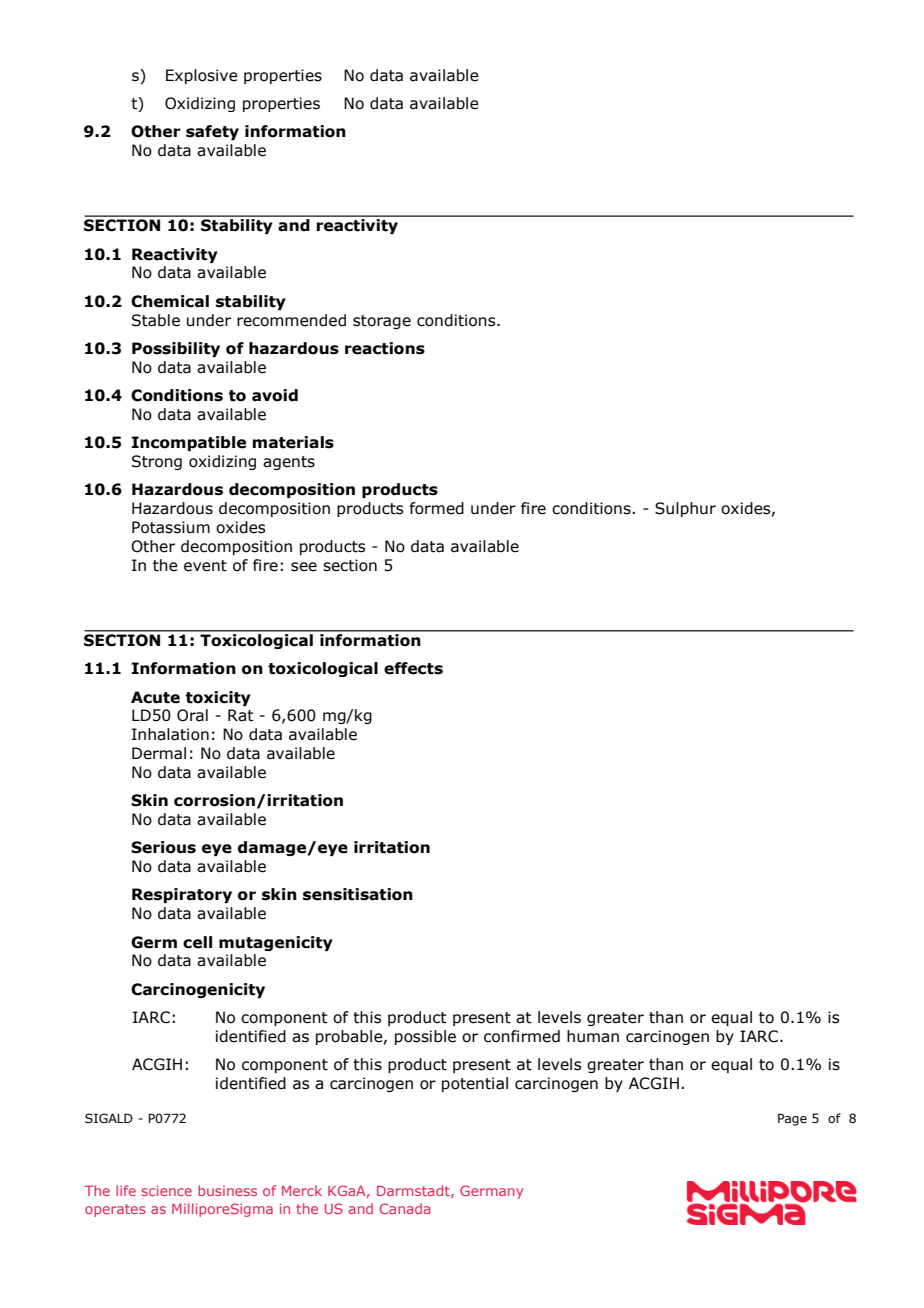 This image has width=924, height=1308. What do you see at coordinates (593, 1036) in the image?
I see `human` at bounding box center [593, 1036].
